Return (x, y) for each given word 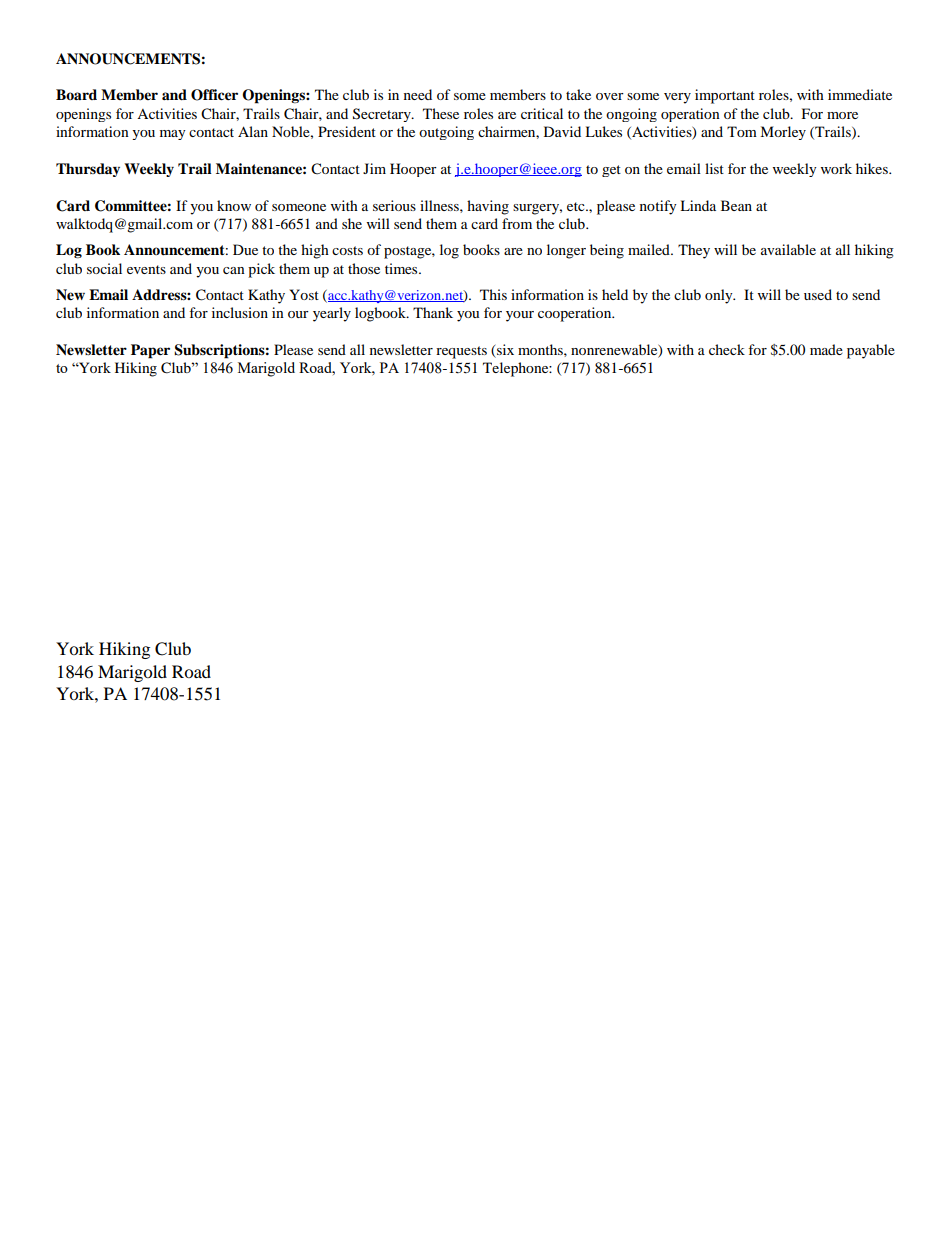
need (418, 94)
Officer (214, 95)
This (493, 294)
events (146, 269)
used (818, 294)
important (725, 96)
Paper (150, 351)
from (517, 223)
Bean (736, 205)
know (234, 205)
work (836, 168)
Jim (374, 168)
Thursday (88, 170)
